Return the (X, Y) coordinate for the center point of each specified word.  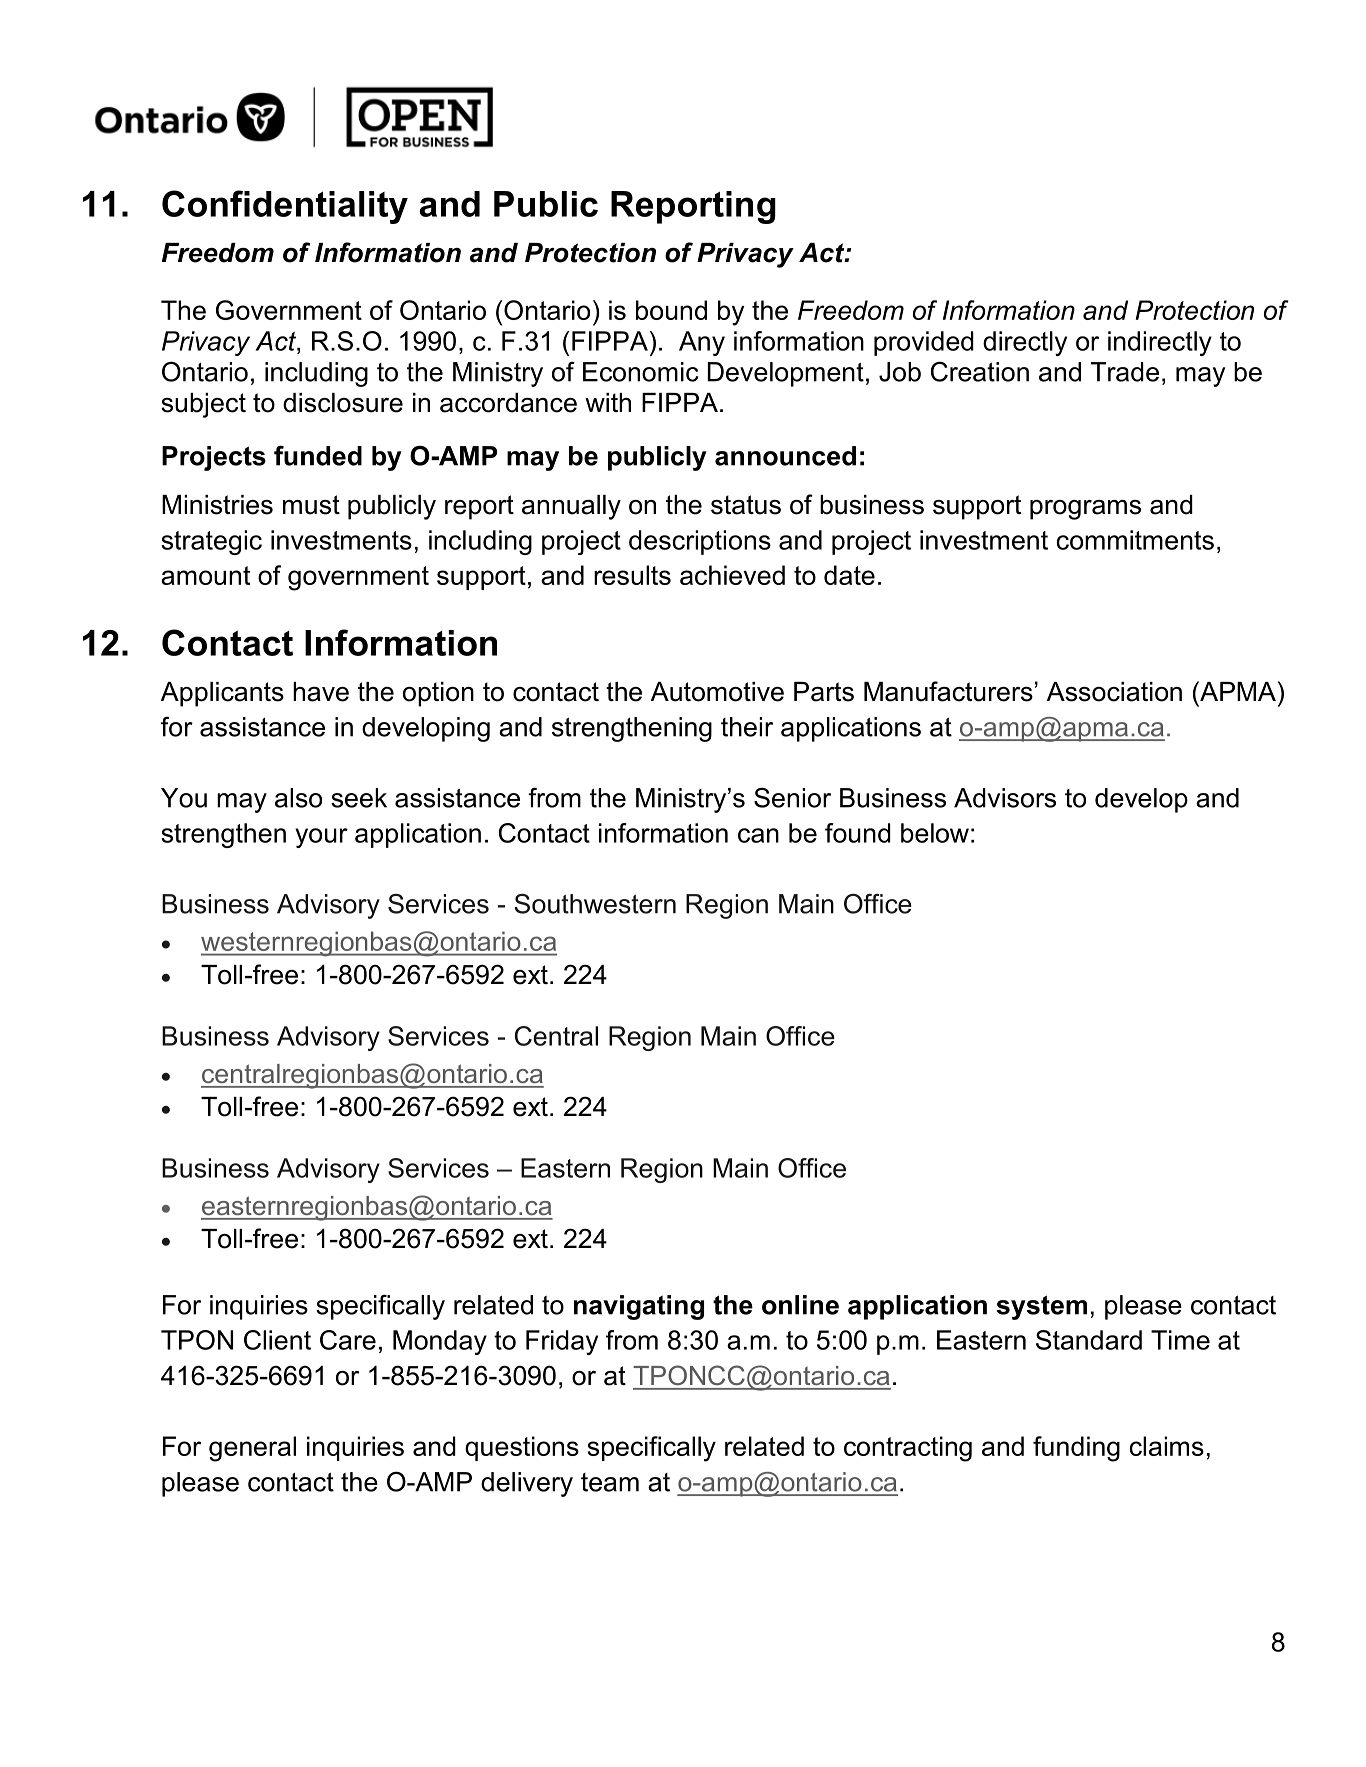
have (321, 692)
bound (671, 310)
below (935, 833)
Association (1114, 692)
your (321, 838)
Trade (1125, 372)
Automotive (717, 692)
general (252, 1449)
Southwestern (595, 904)
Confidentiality (285, 207)
